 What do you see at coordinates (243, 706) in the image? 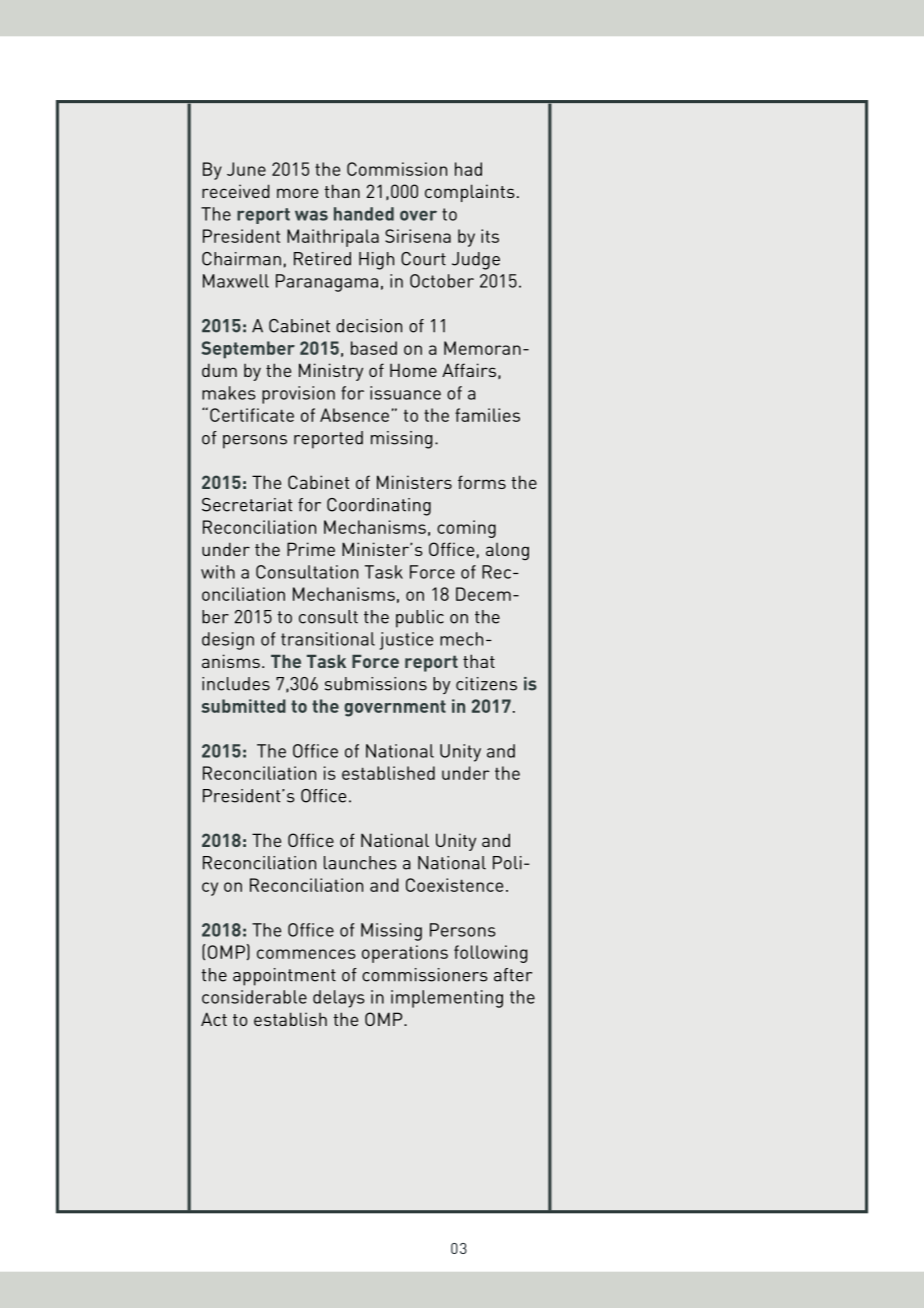
I see `submitted` at bounding box center [243, 706].
